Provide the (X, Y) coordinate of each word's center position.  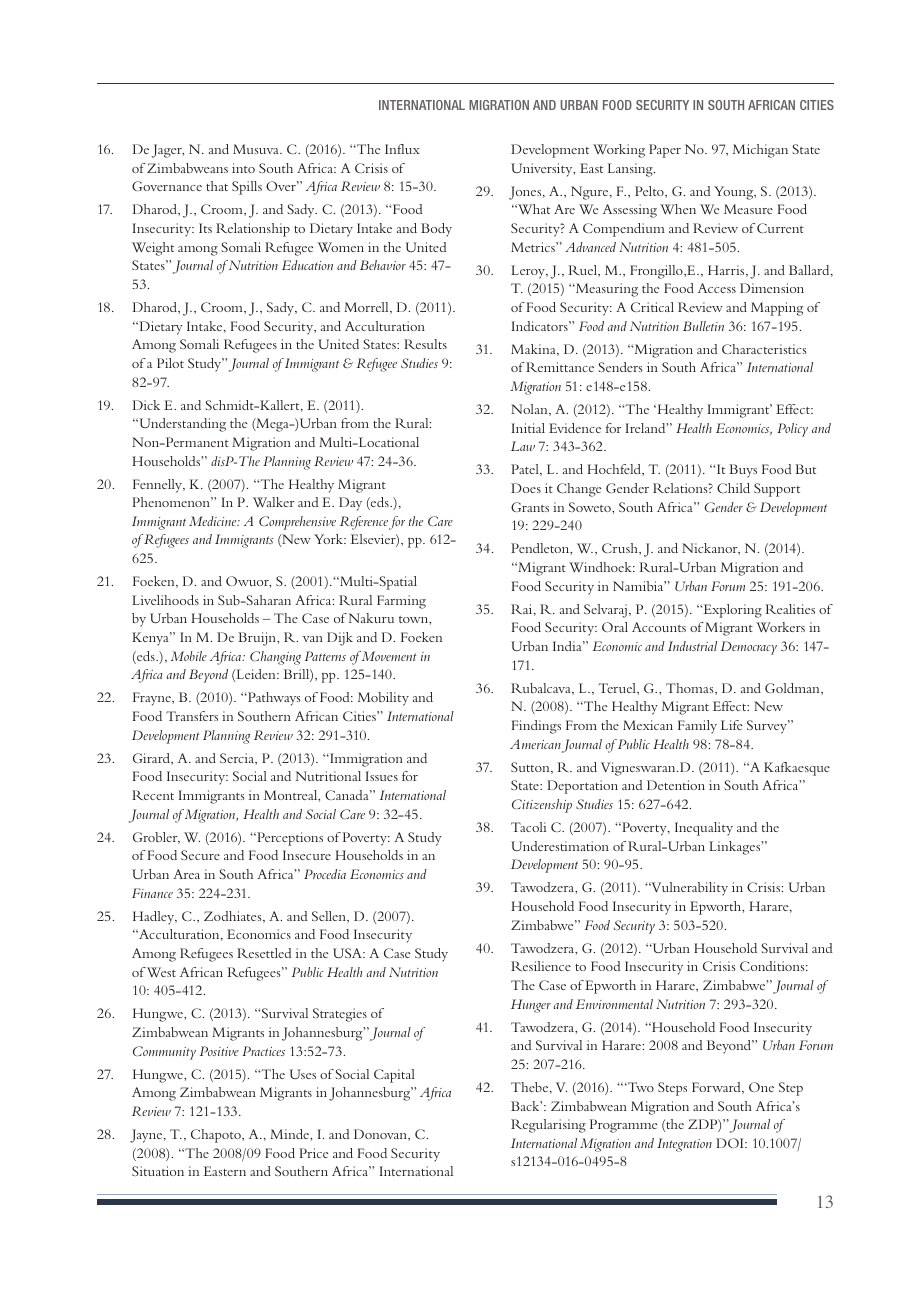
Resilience (541, 966)
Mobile (189, 656)
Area (186, 874)
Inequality (704, 829)
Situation (158, 1171)
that (217, 186)
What (532, 209)
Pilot (170, 363)
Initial (528, 428)
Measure (748, 209)
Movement (389, 656)
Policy (792, 430)
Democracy (749, 648)
